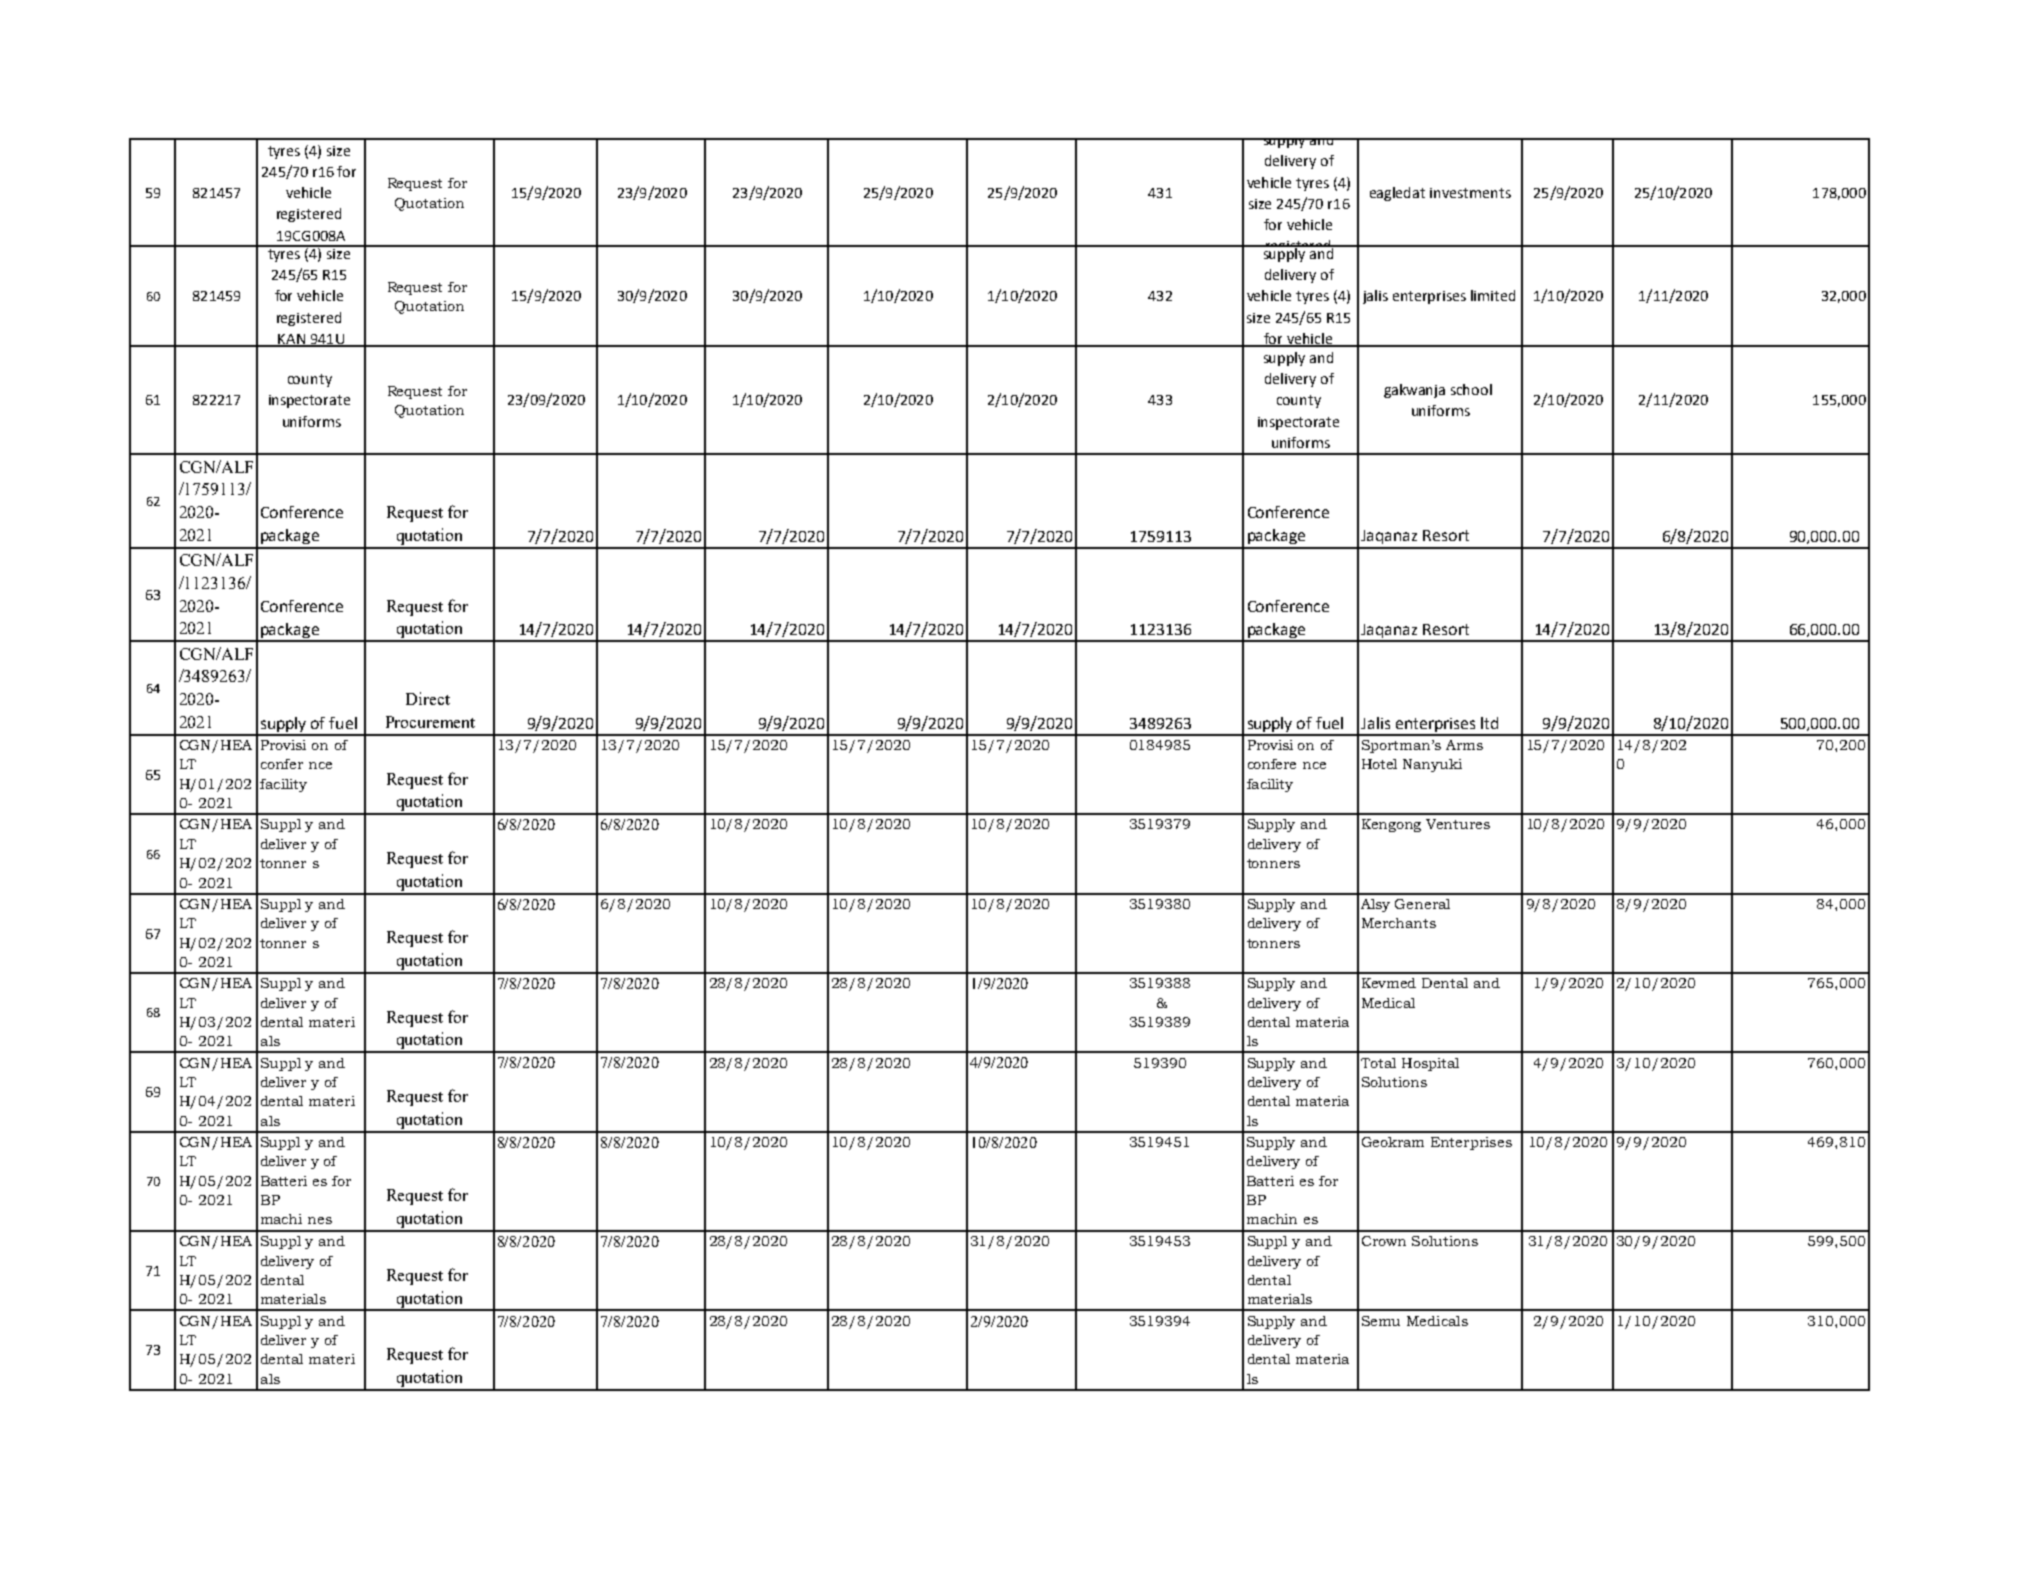  I want to click on ltd, so click(1489, 723).
